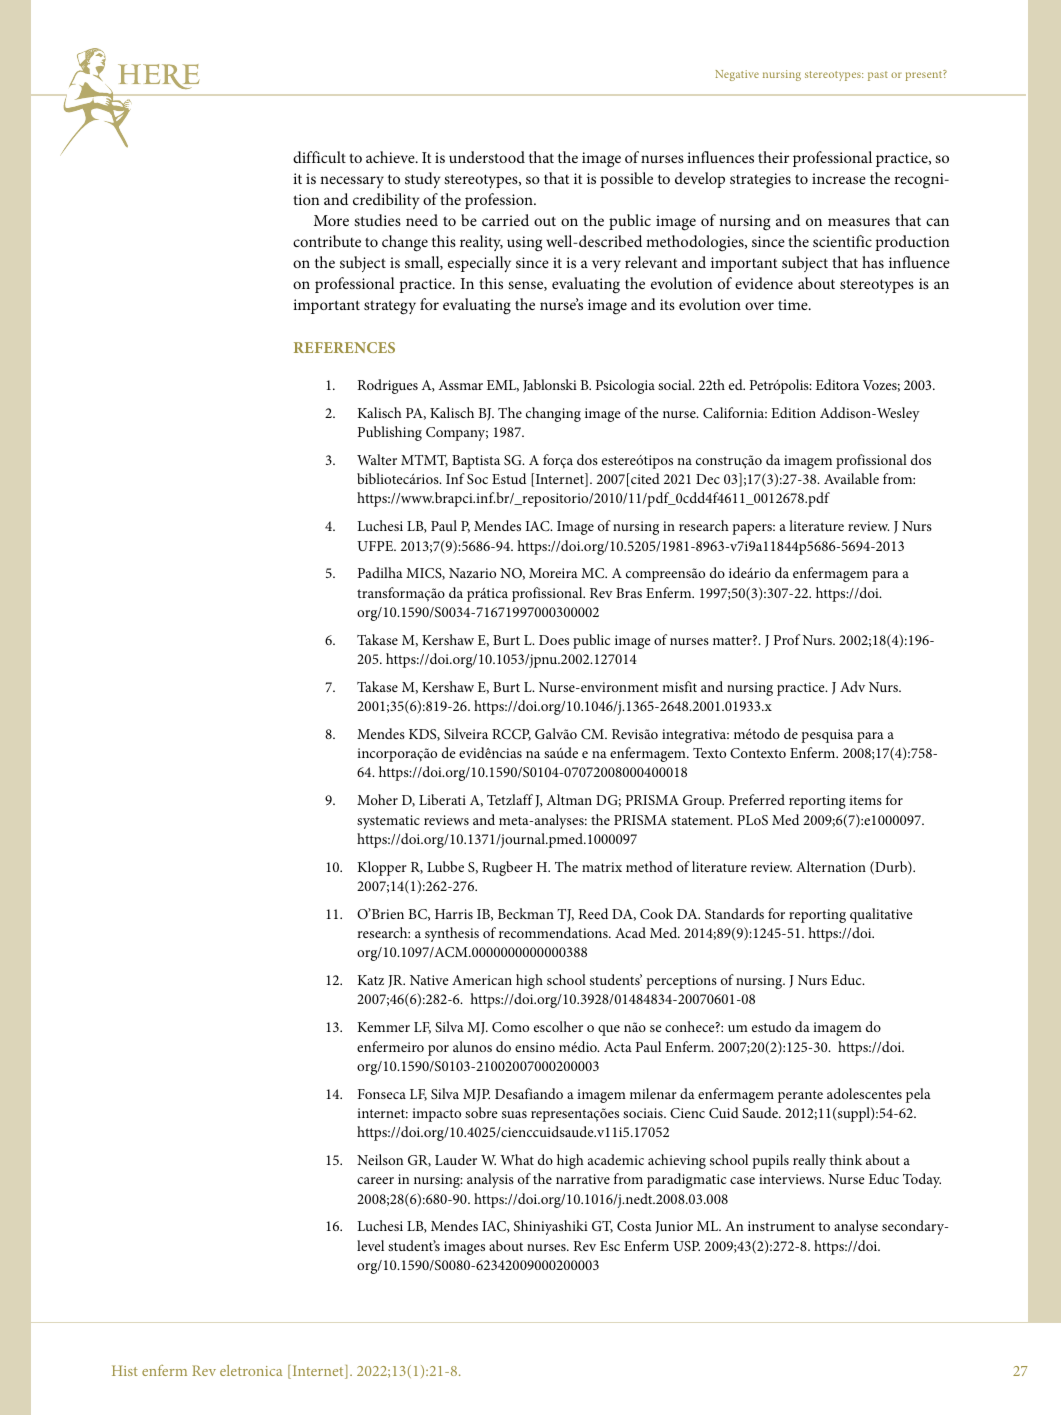  What do you see at coordinates (526, 913) in the document?
I see `Beckman` at bounding box center [526, 913].
